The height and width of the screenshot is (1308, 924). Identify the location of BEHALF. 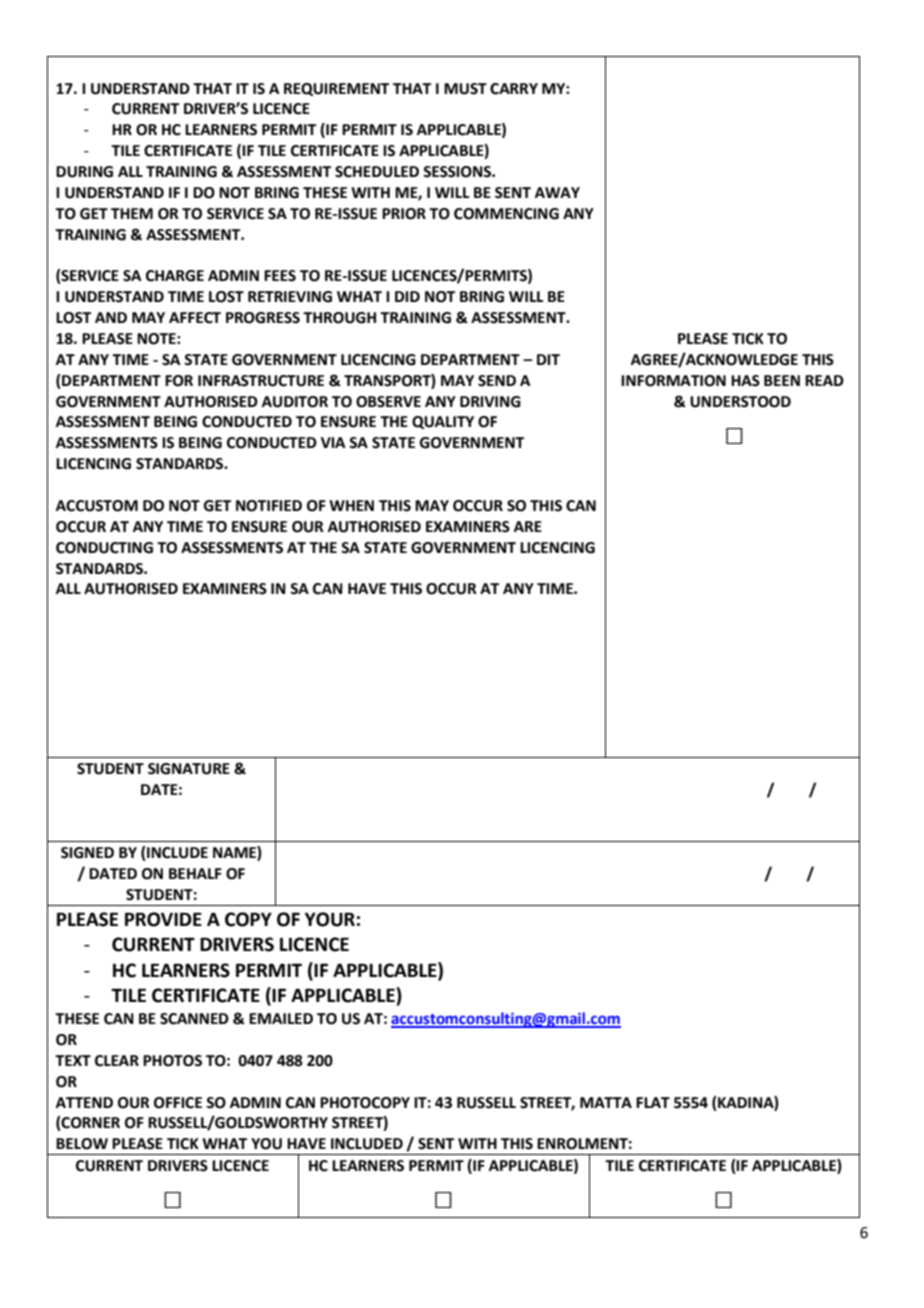
(195, 873).
